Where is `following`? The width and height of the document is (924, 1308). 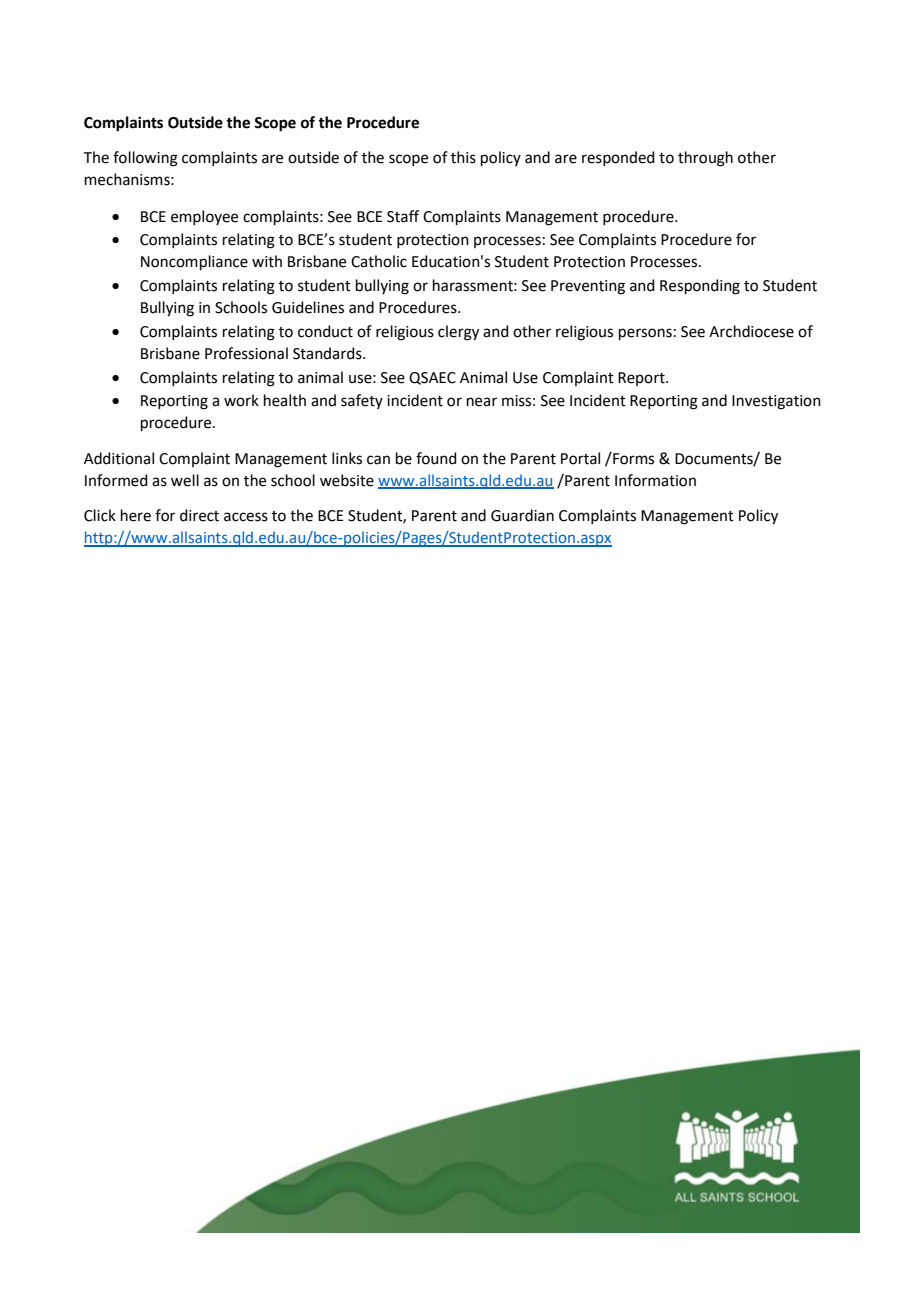
following is located at coordinates (145, 159).
